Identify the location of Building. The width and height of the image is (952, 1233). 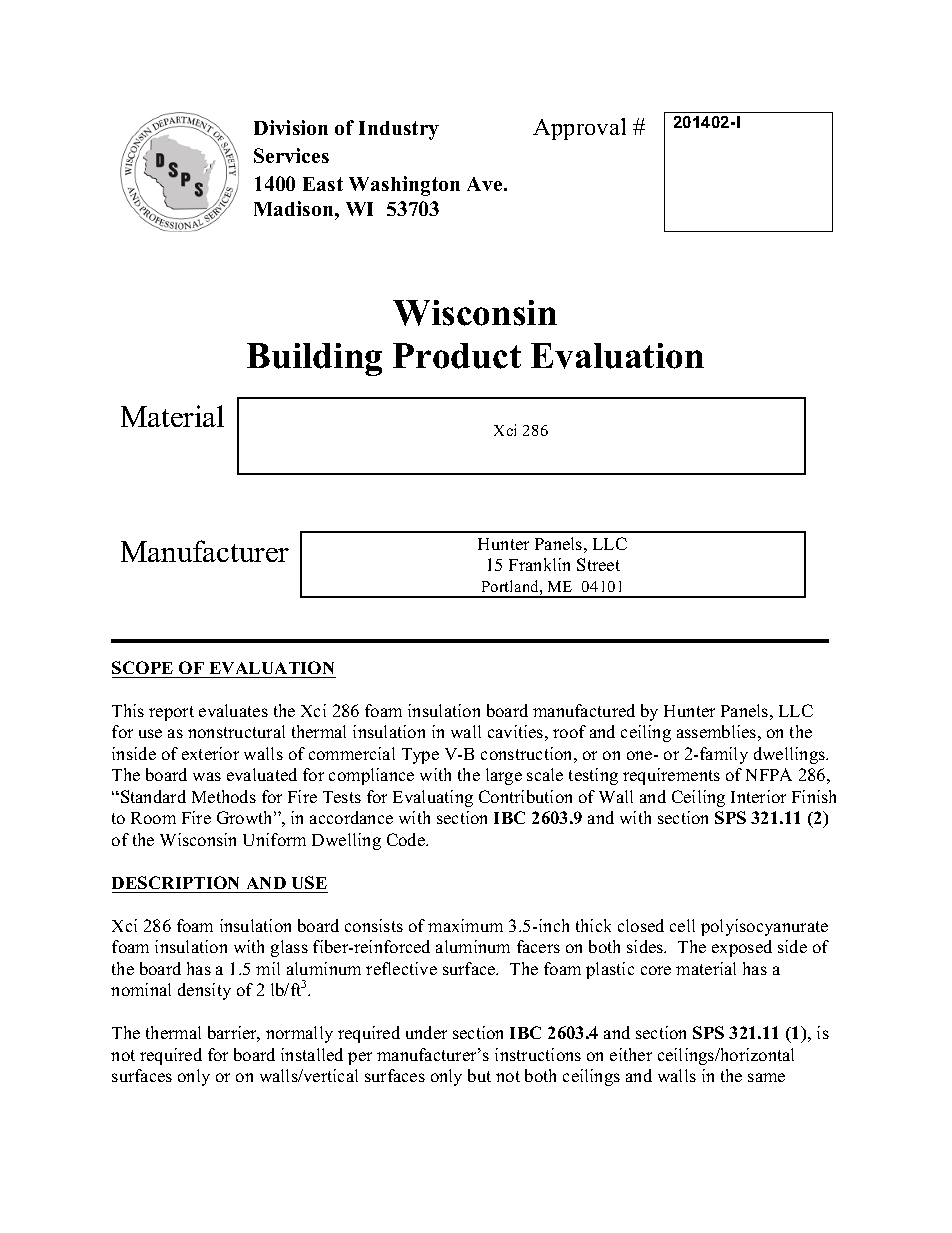
(314, 359).
